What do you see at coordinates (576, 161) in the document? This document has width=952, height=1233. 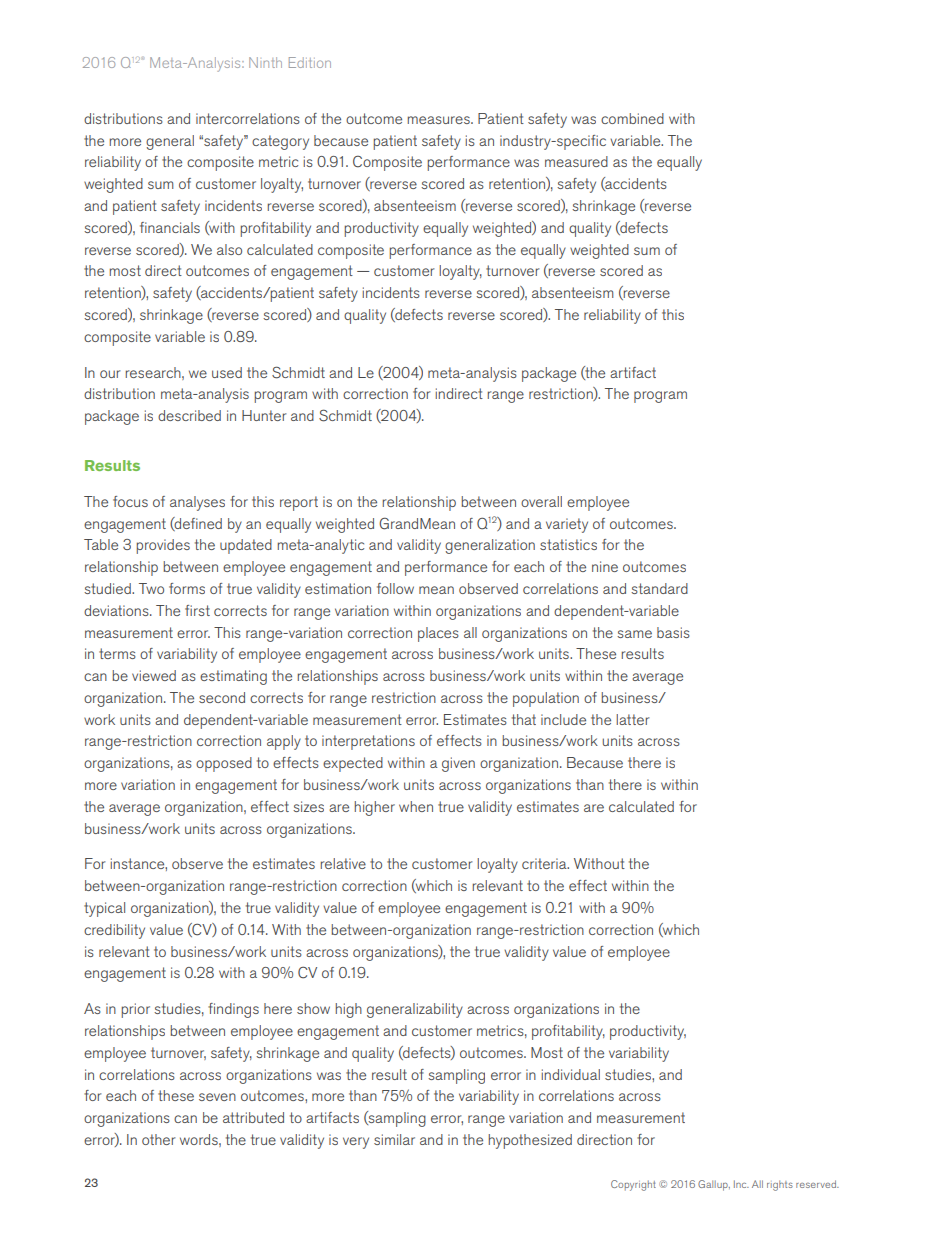 I see `measured` at bounding box center [576, 161].
